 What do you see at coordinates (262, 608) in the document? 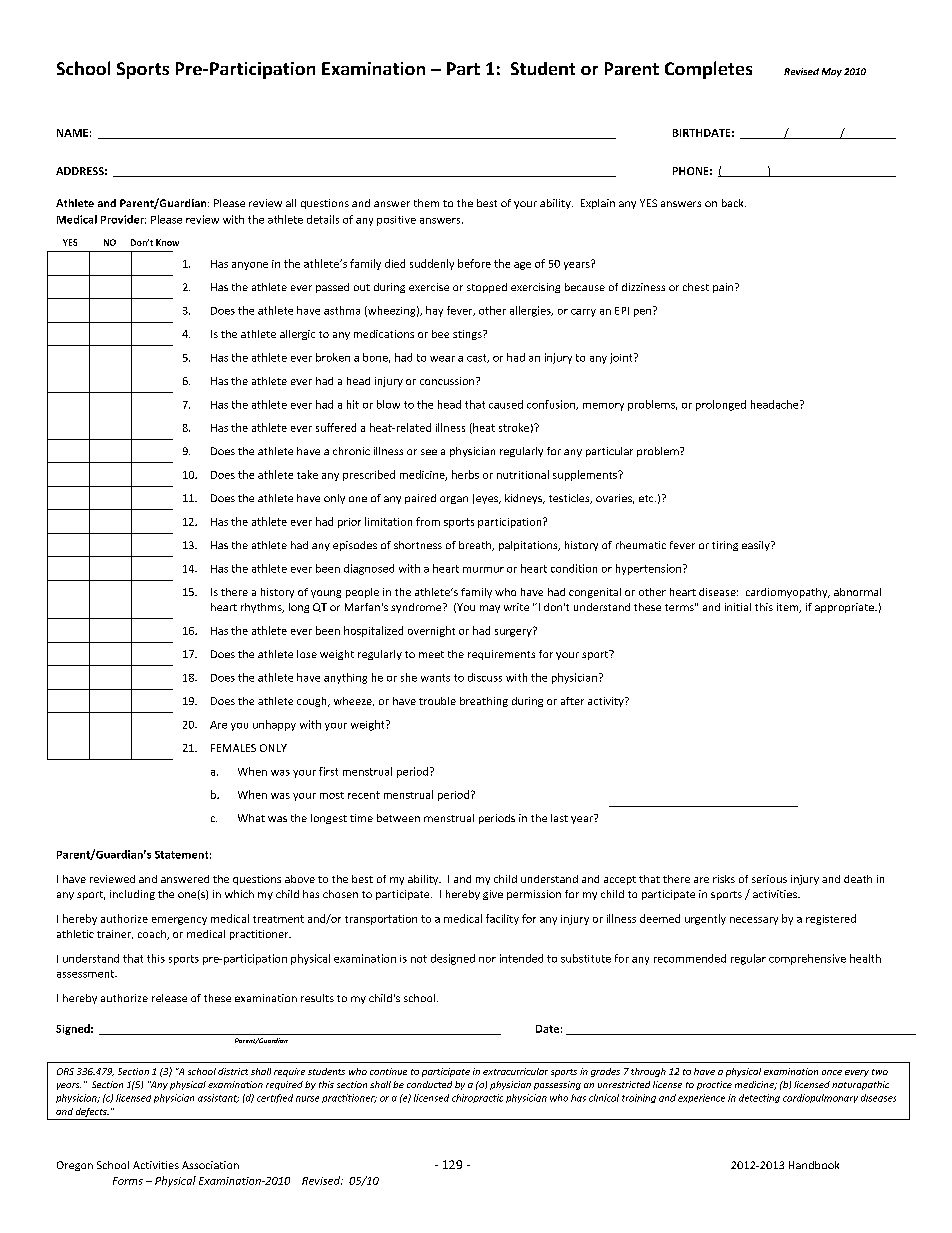
I see `rhythms` at bounding box center [262, 608].
